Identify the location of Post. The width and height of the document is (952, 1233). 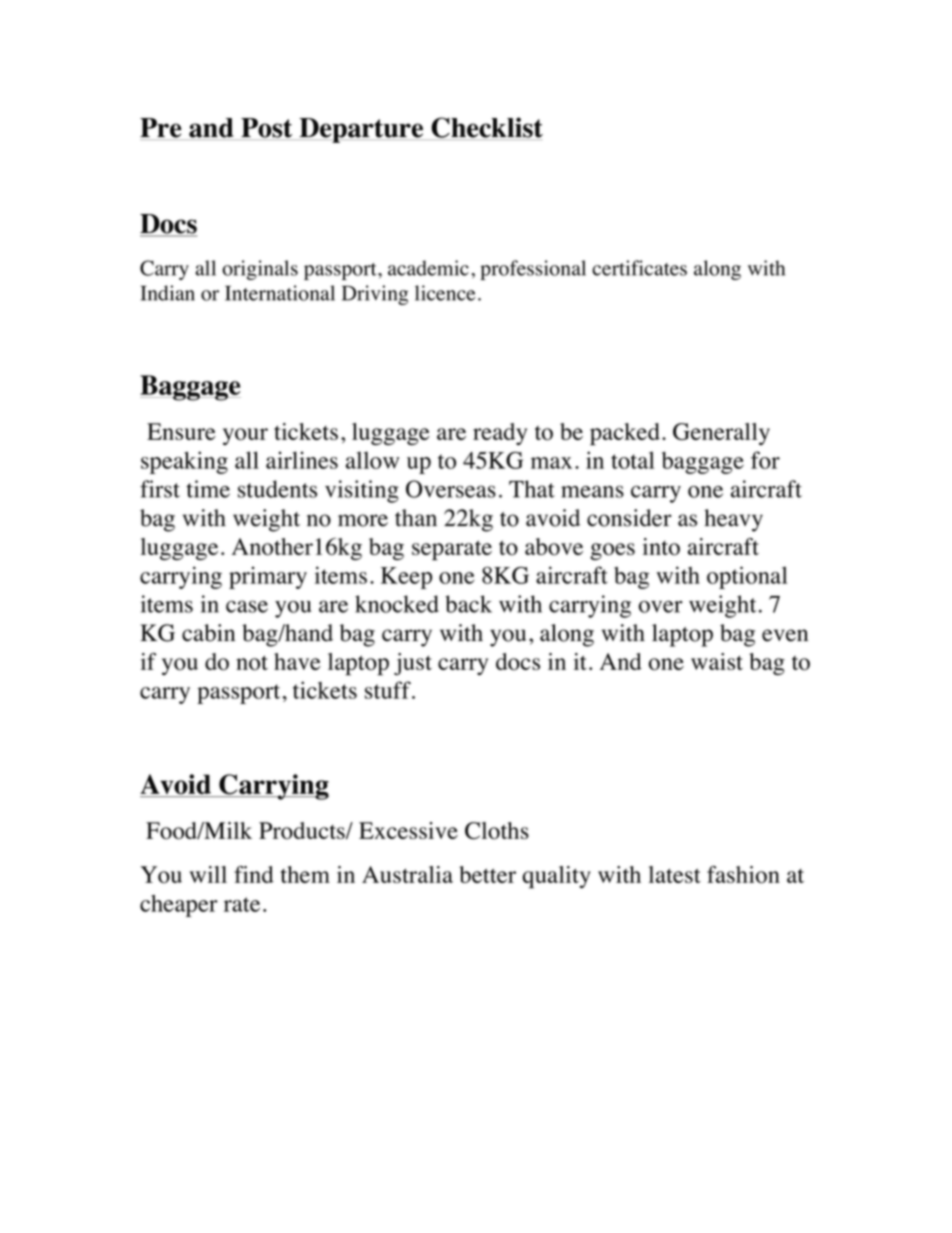
(267, 129).
